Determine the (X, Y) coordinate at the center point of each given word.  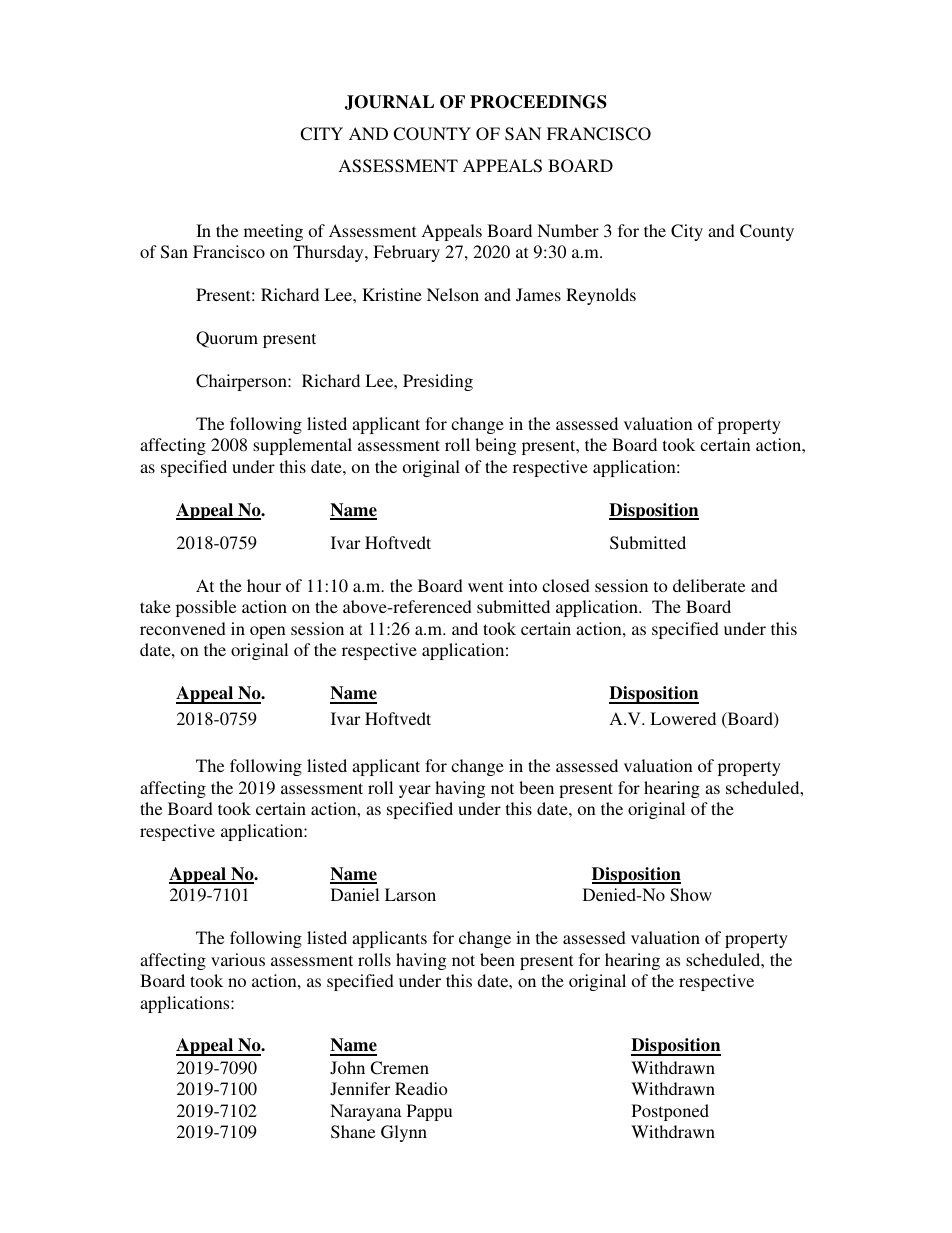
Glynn (404, 1133)
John (347, 1068)
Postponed (670, 1112)
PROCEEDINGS (538, 102)
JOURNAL (389, 102)
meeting (273, 232)
